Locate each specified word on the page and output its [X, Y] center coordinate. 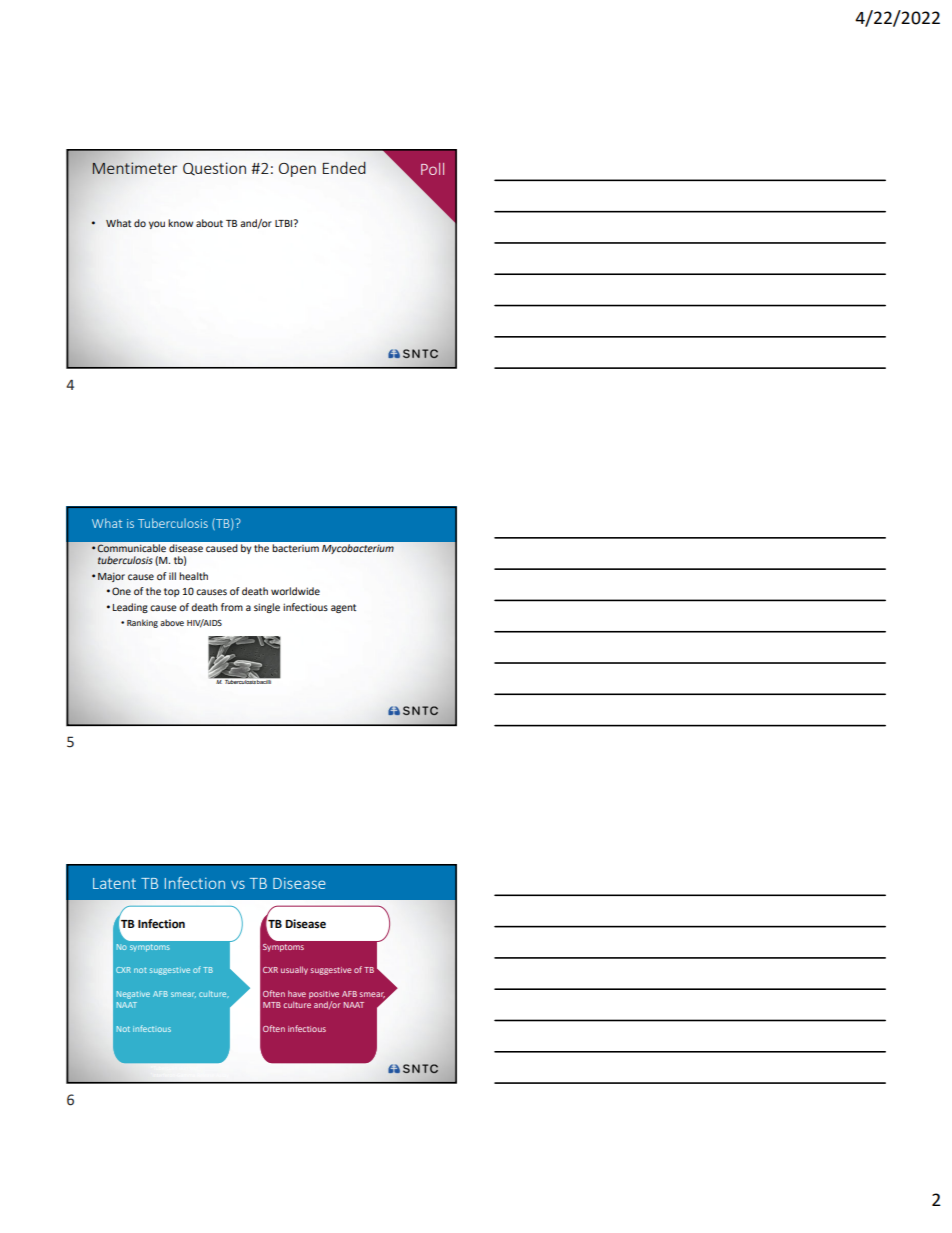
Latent [114, 883]
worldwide [295, 591]
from [232, 607]
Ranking [142, 623]
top [172, 592]
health [193, 576]
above [172, 622]
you [157, 225]
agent [343, 608]
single [267, 608]
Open [297, 170]
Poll [432, 169]
